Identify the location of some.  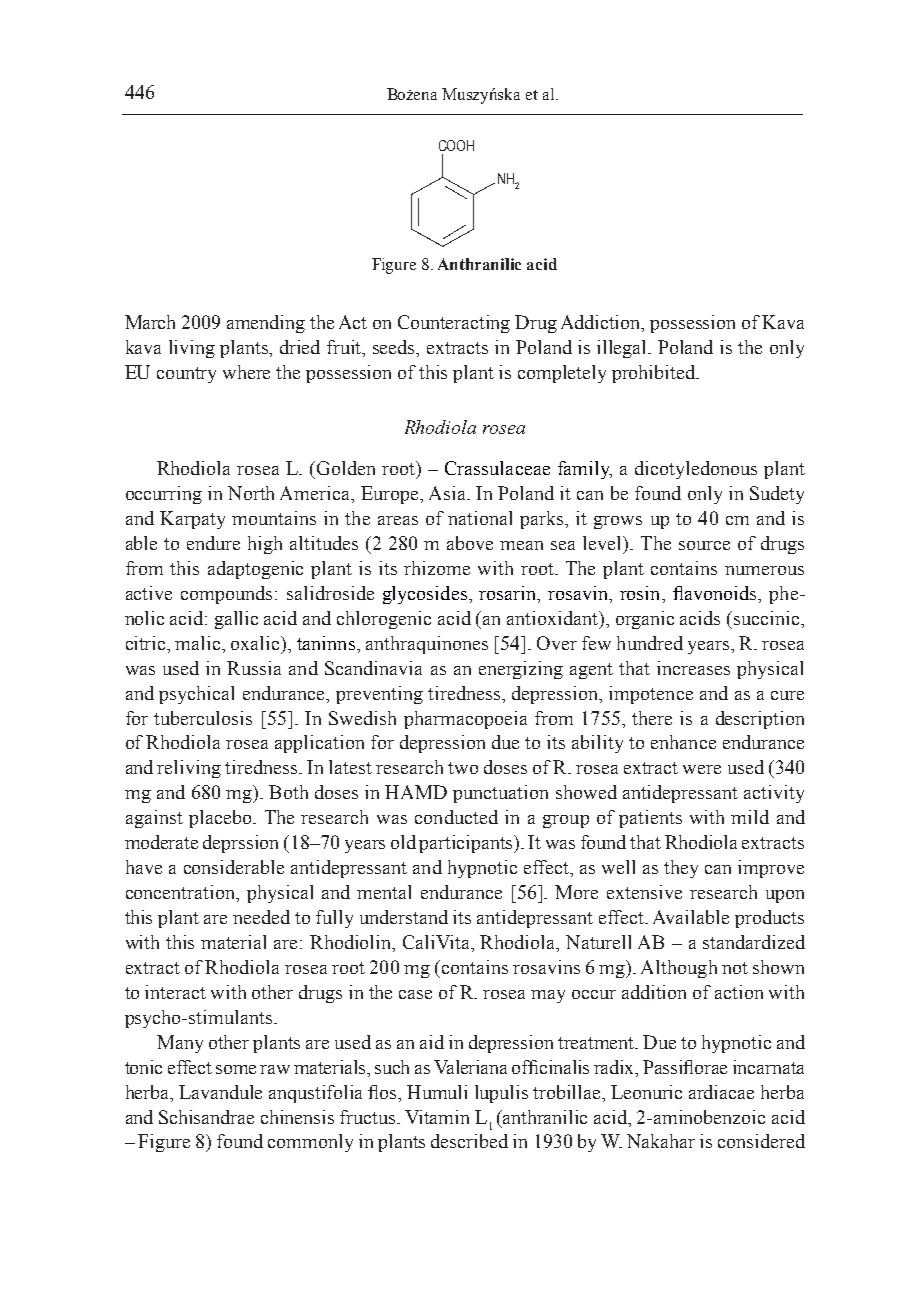
(236, 1069).
